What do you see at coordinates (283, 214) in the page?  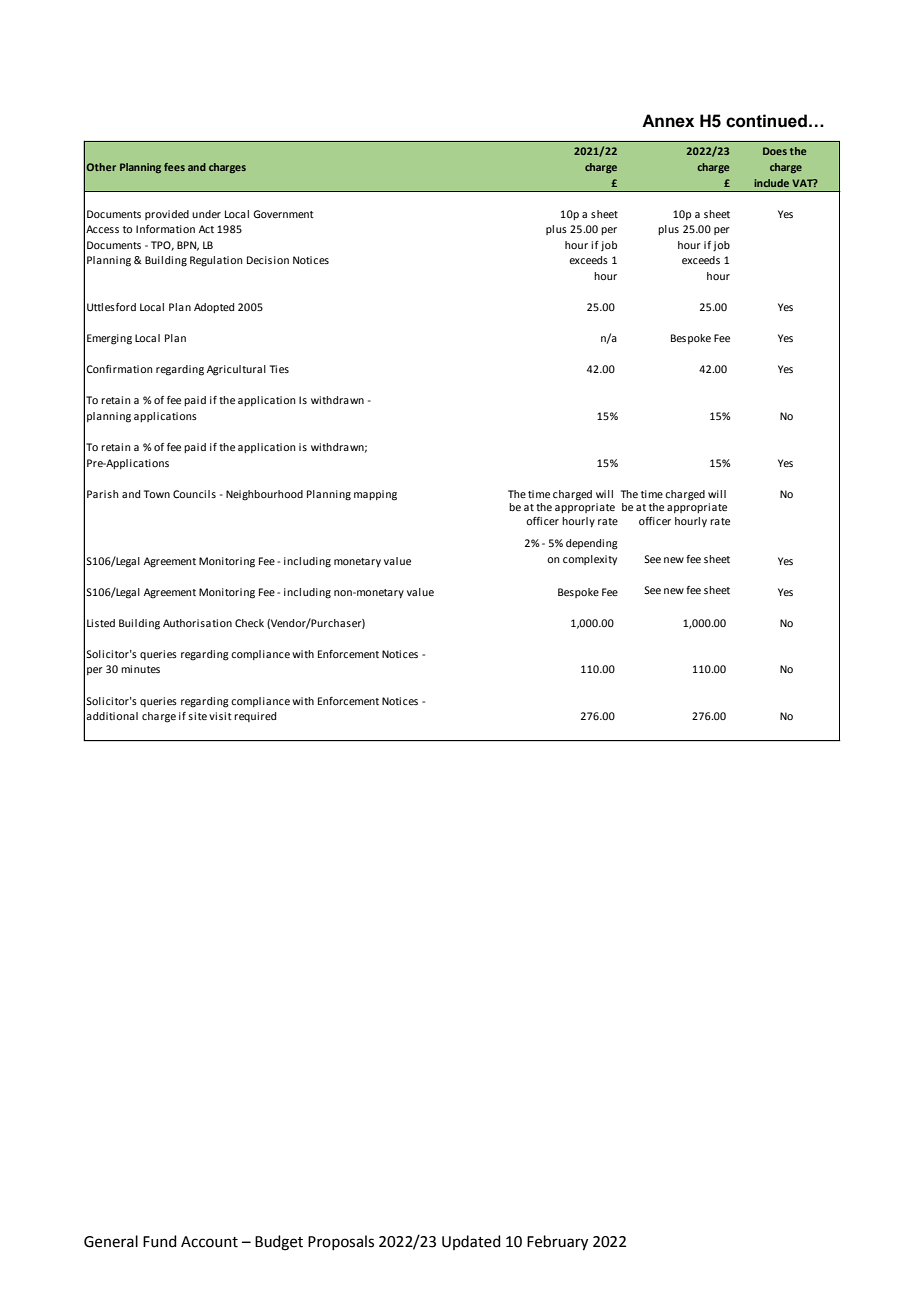 I see `Government` at bounding box center [283, 214].
